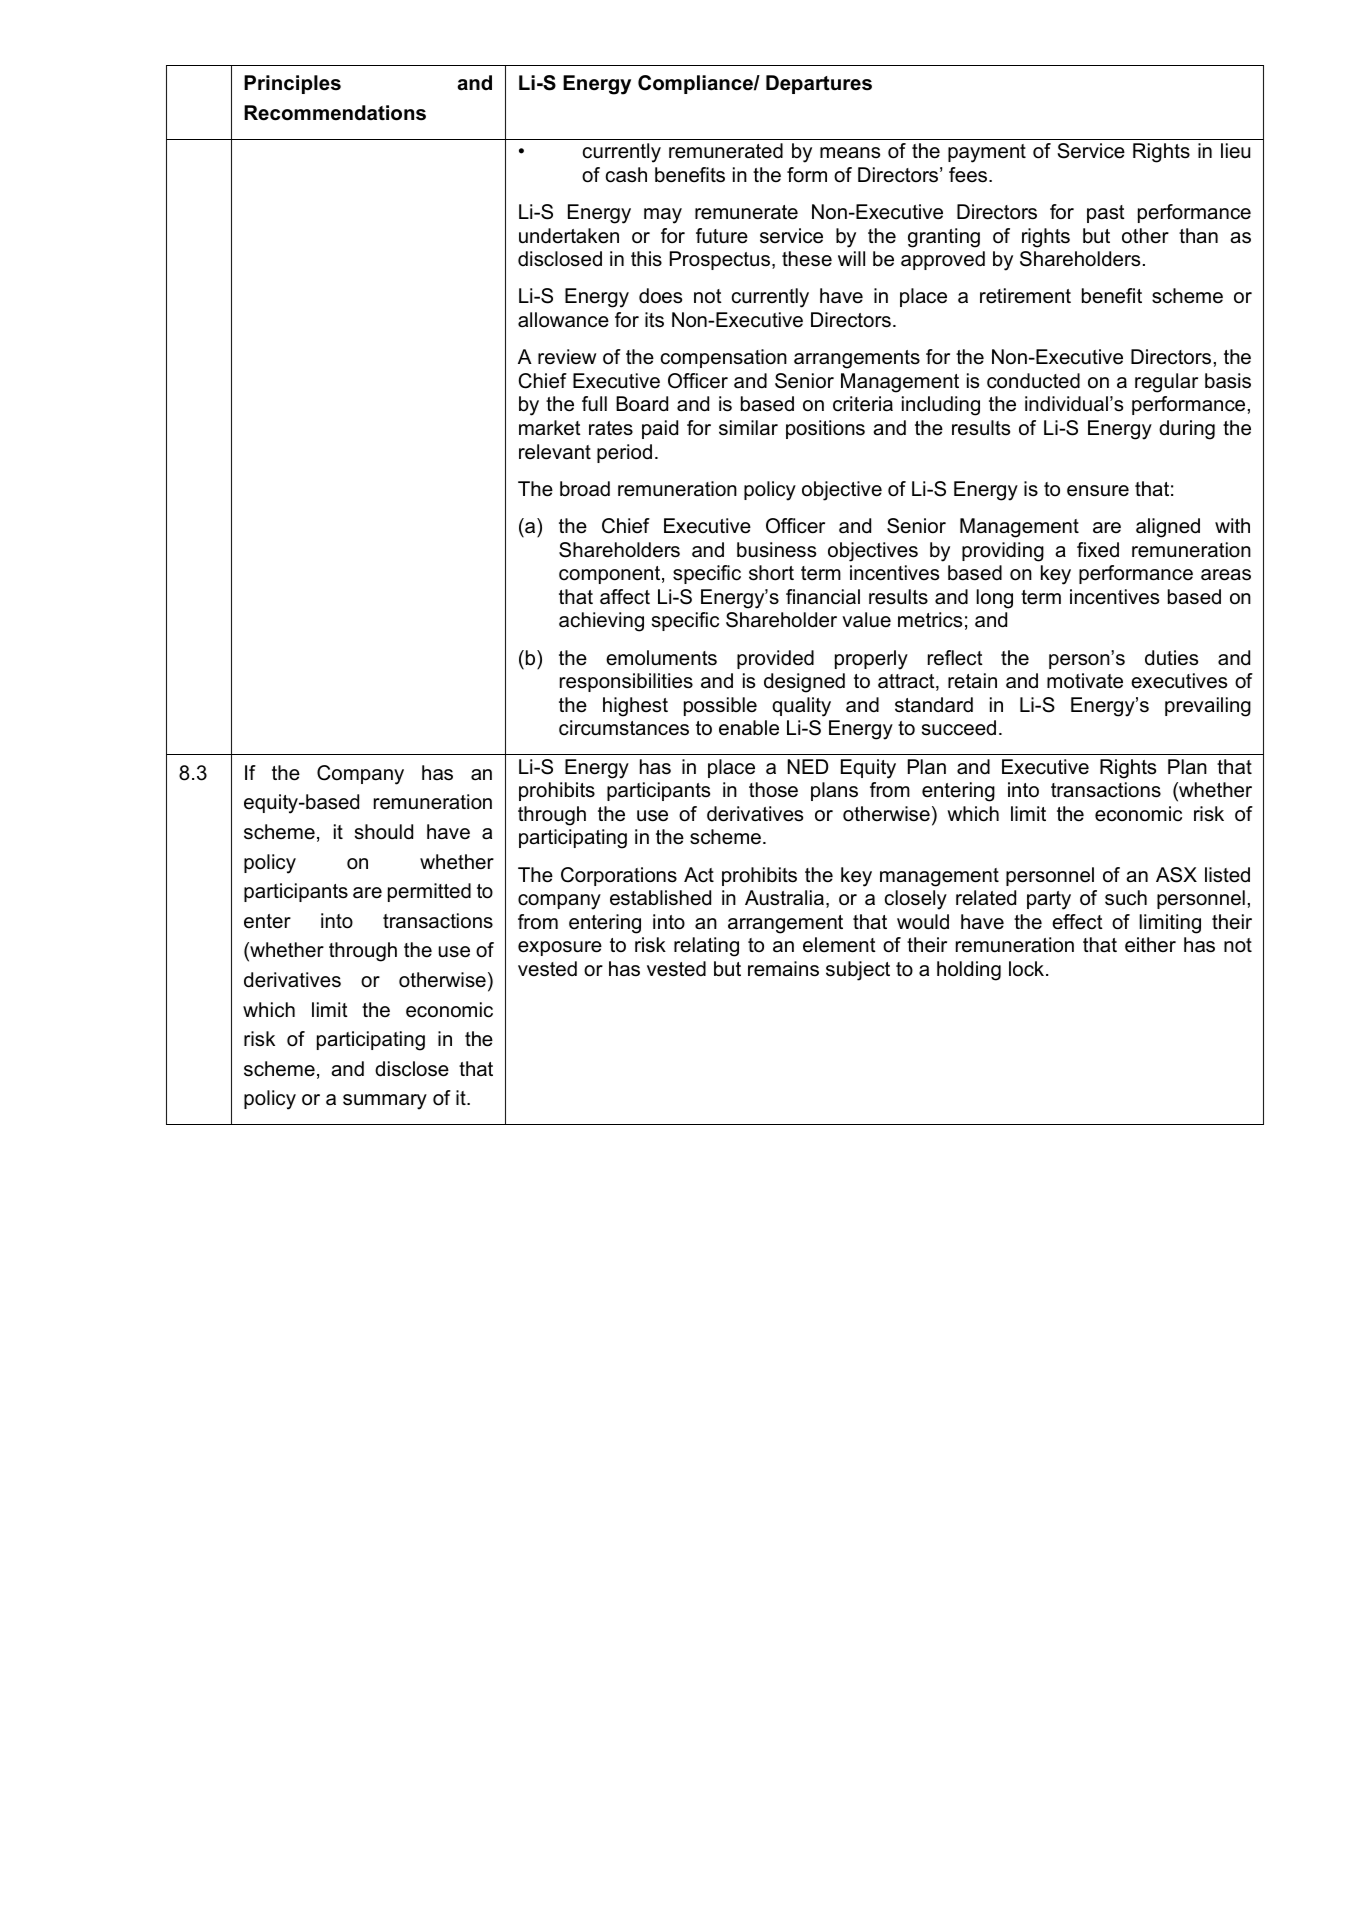 The height and width of the image is (1919, 1356). I want to click on achieving, so click(601, 622).
